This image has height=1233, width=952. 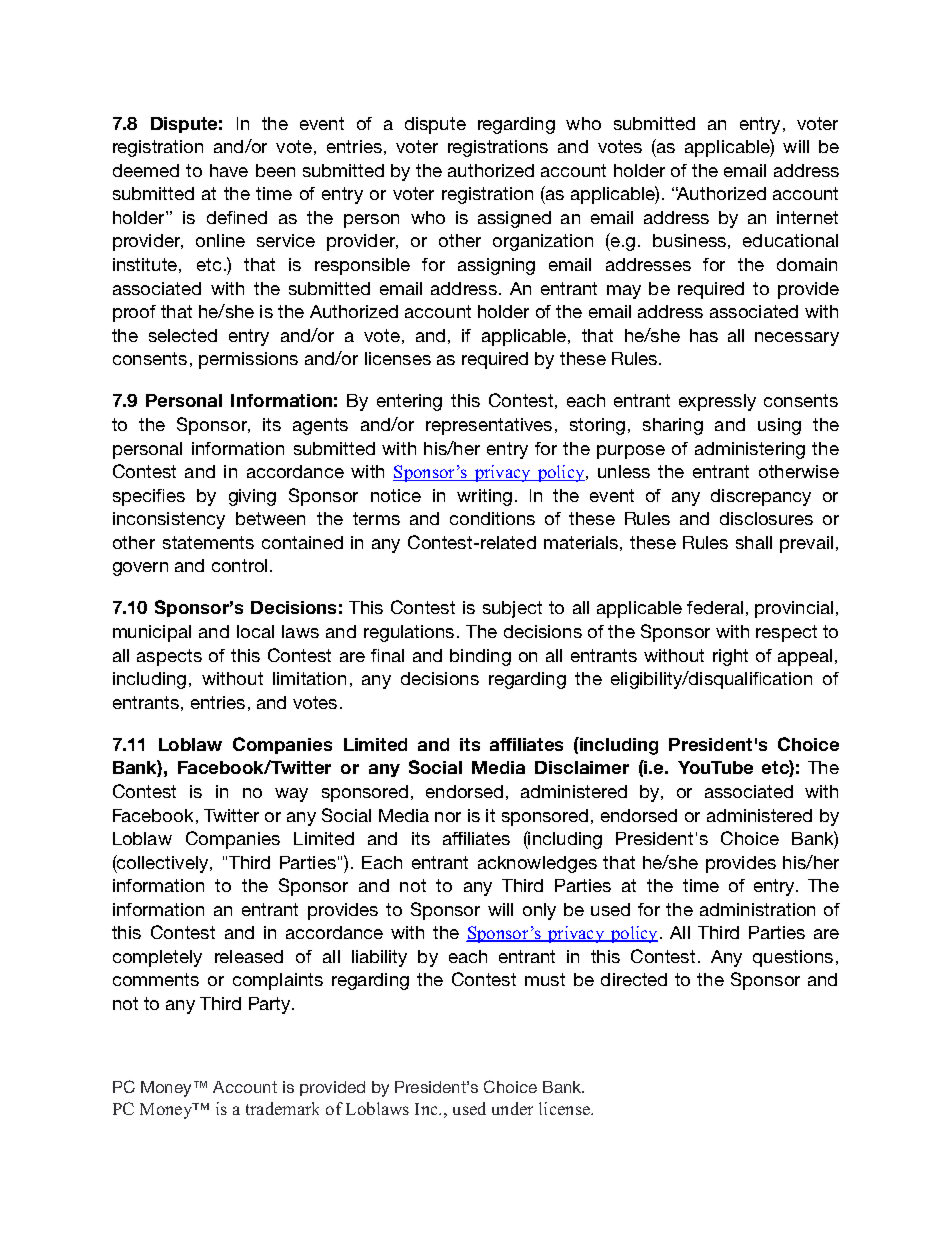 I want to click on internet, so click(x=807, y=217).
